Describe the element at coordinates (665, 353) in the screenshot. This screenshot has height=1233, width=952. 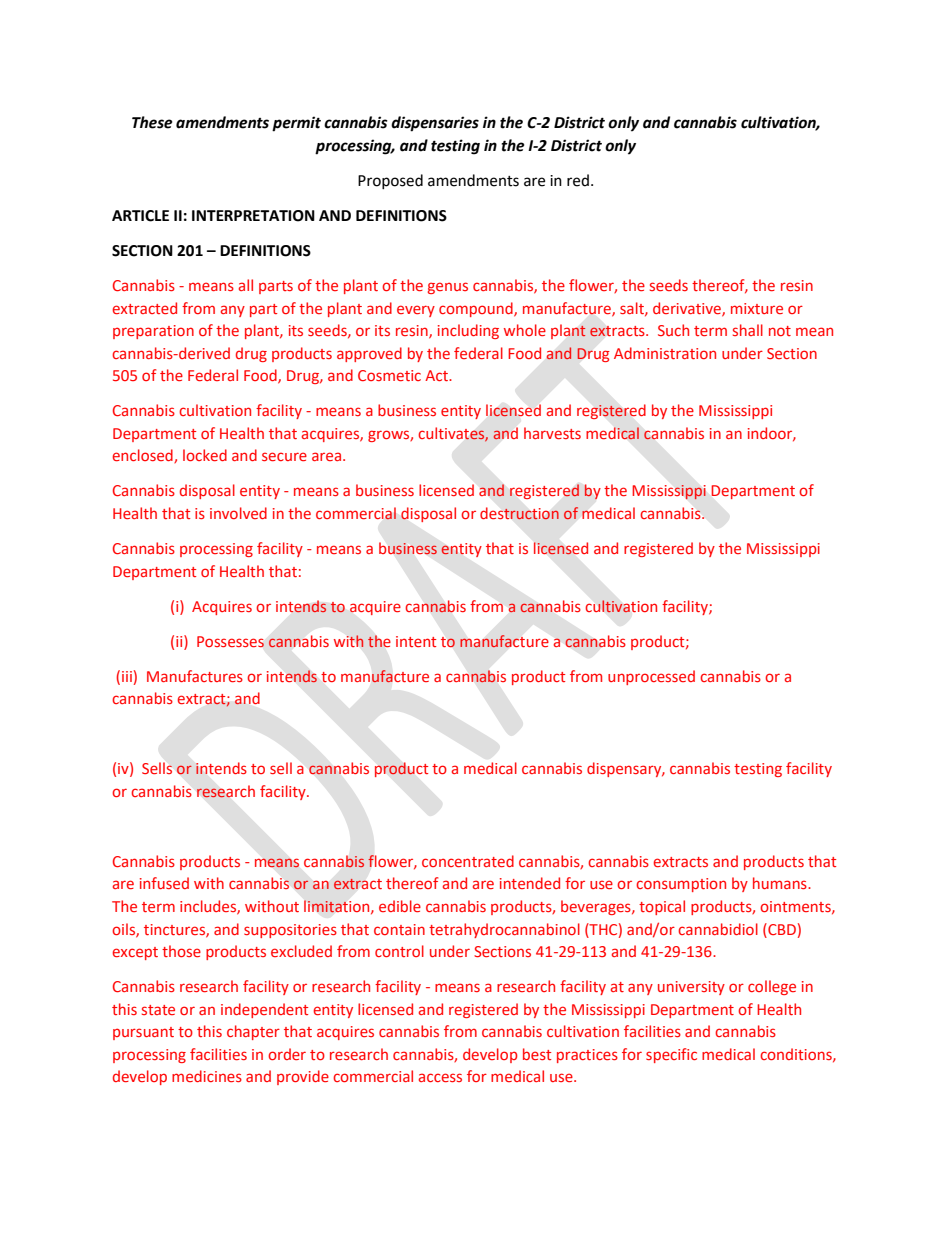
I see `Administration` at that location.
